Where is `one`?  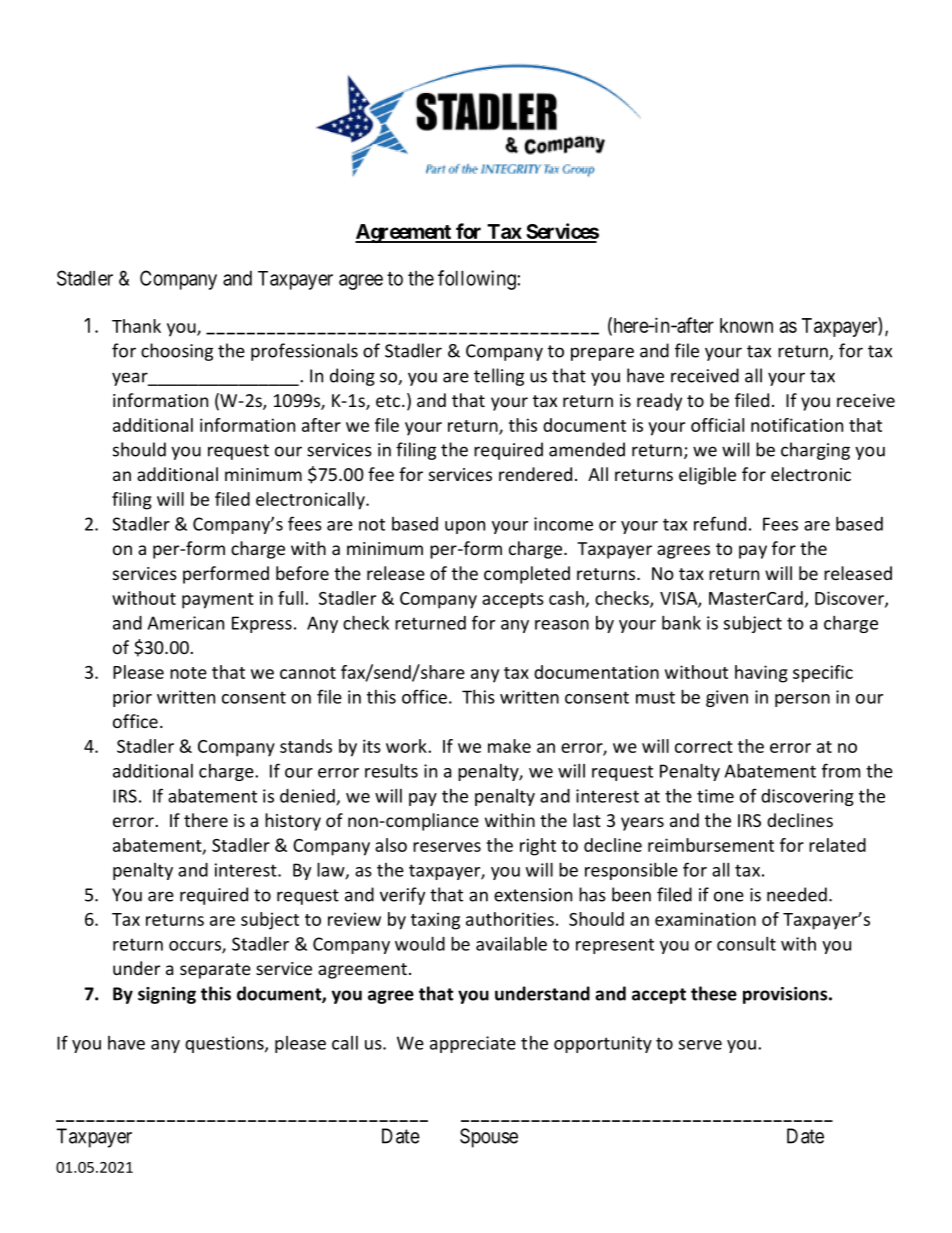 one is located at coordinates (729, 896).
